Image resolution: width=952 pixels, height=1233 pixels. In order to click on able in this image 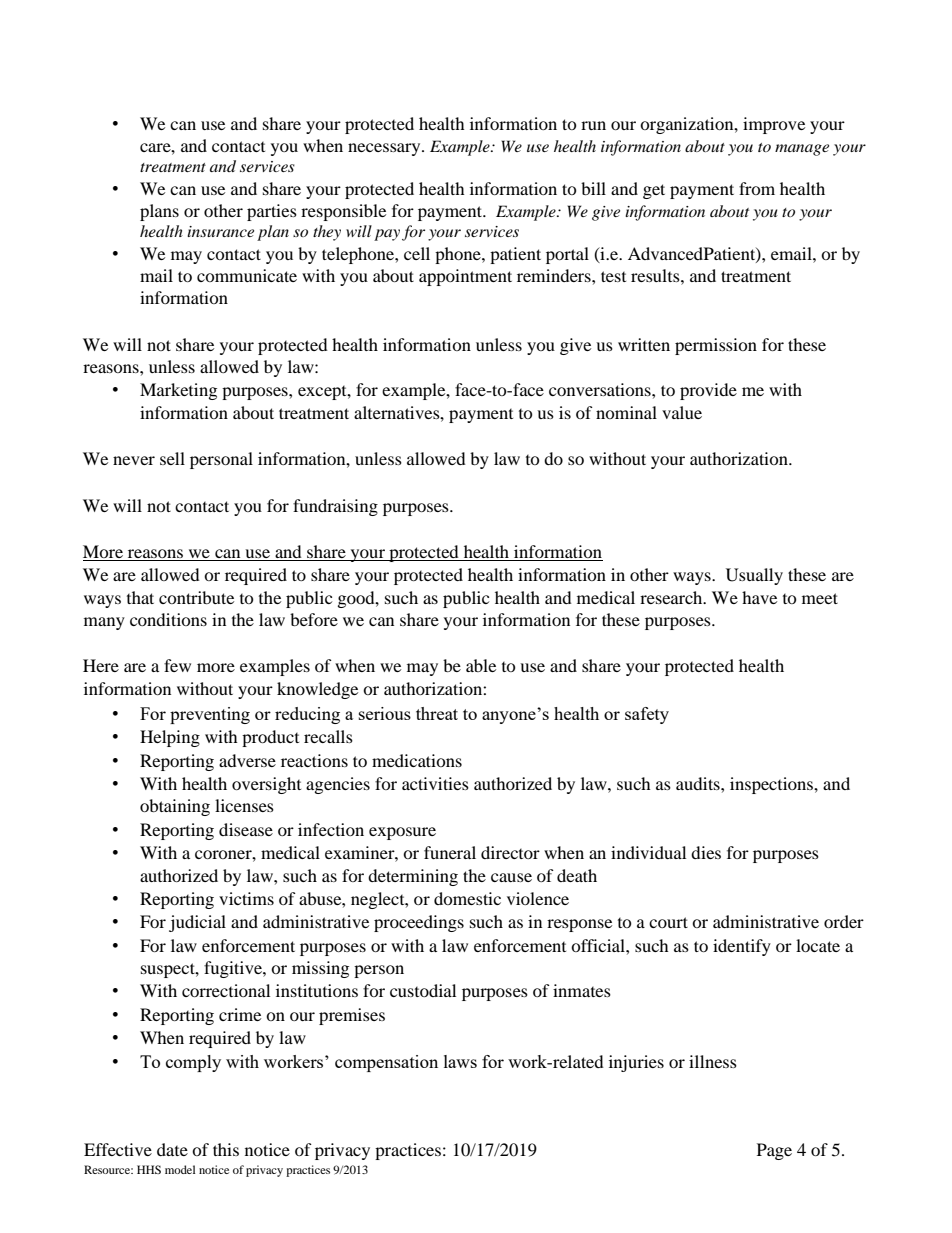, I will do `click(481, 665)`.
